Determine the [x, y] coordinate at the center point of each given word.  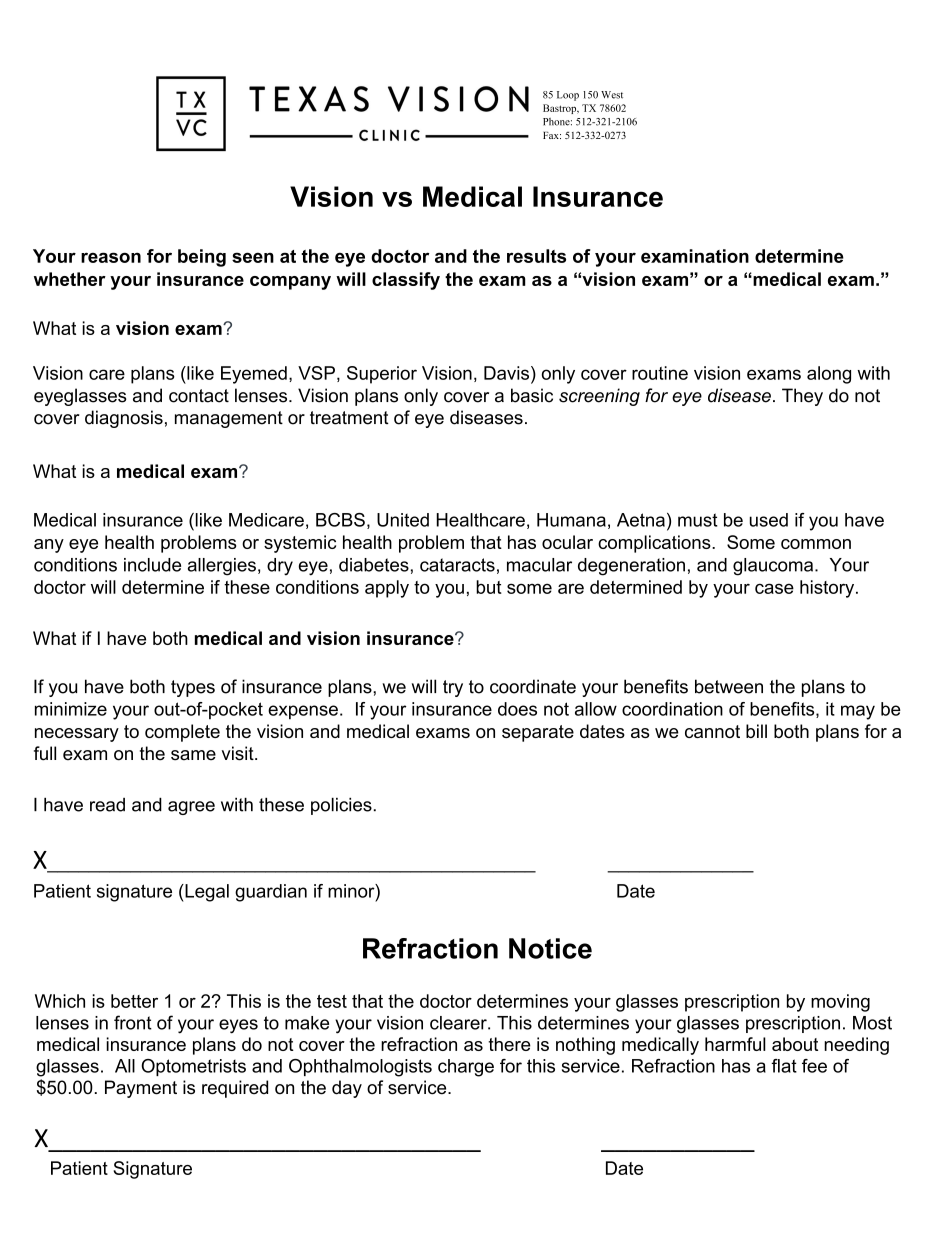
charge [466, 1068]
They [802, 397]
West [612, 95]
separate [538, 733]
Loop [568, 96]
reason [111, 257]
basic [532, 395]
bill [756, 731]
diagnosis [124, 419]
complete [182, 733]
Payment [141, 1089]
